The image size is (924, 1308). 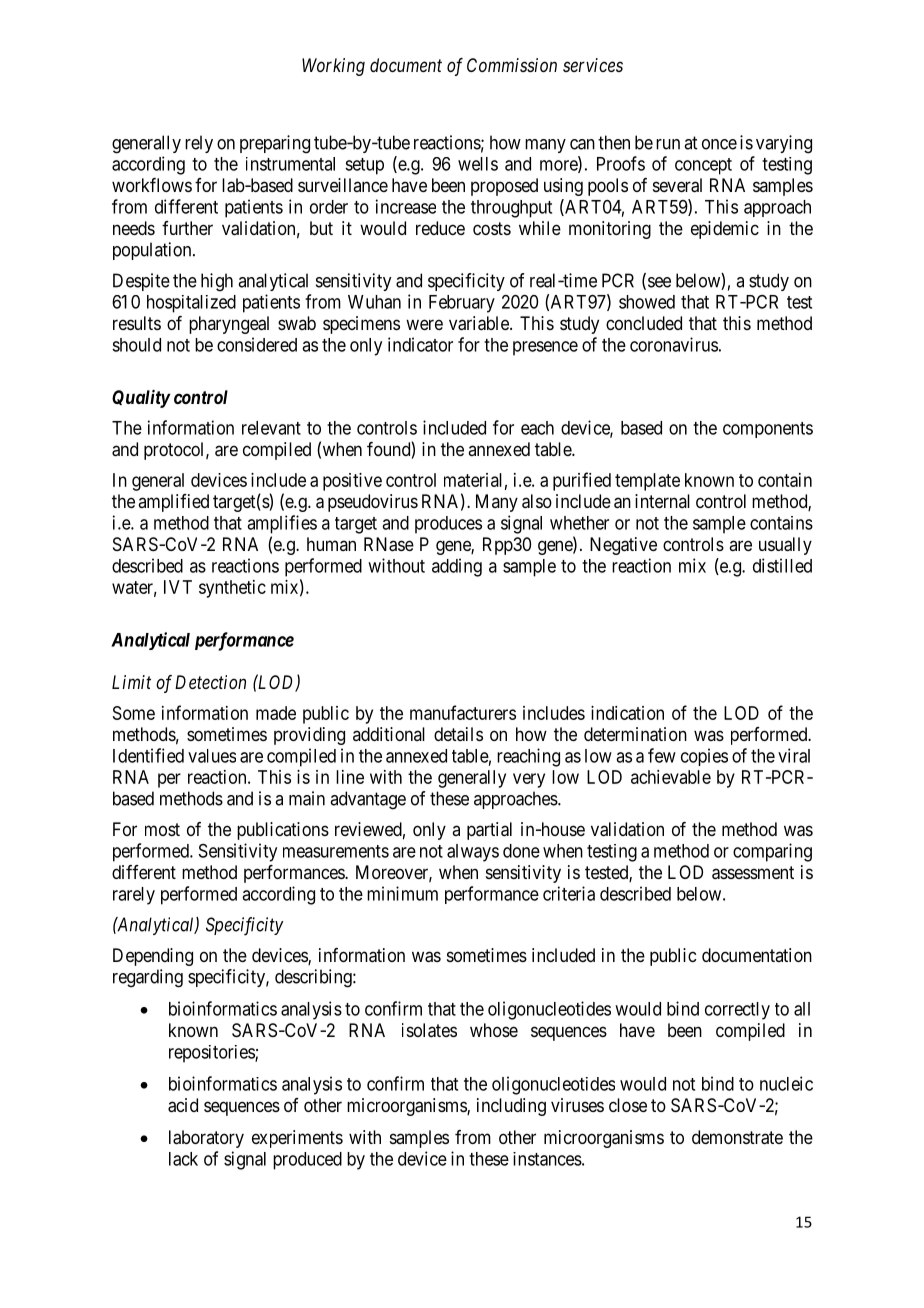 I want to click on run, so click(x=668, y=144).
